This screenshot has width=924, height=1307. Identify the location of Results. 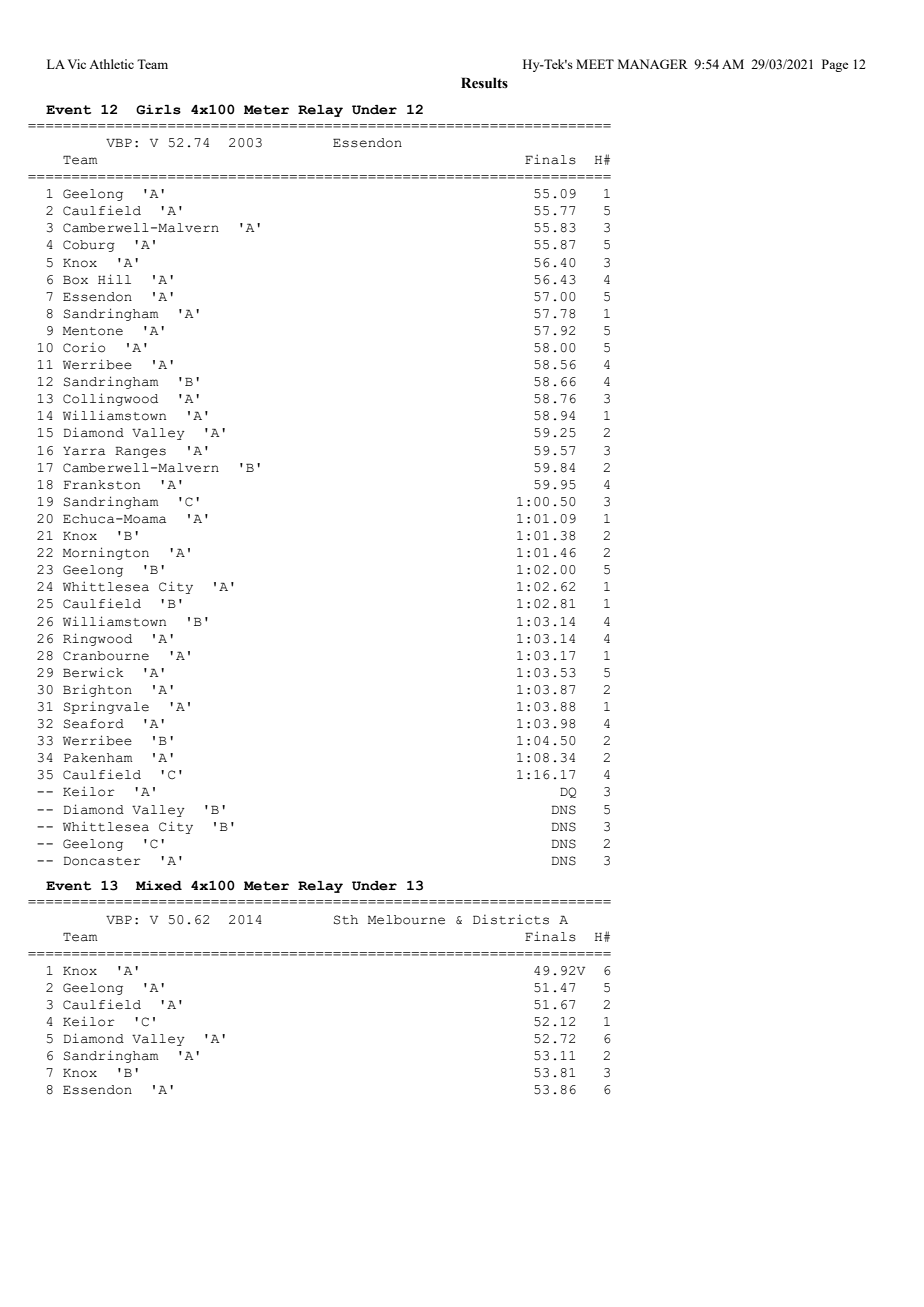
(484, 83).
